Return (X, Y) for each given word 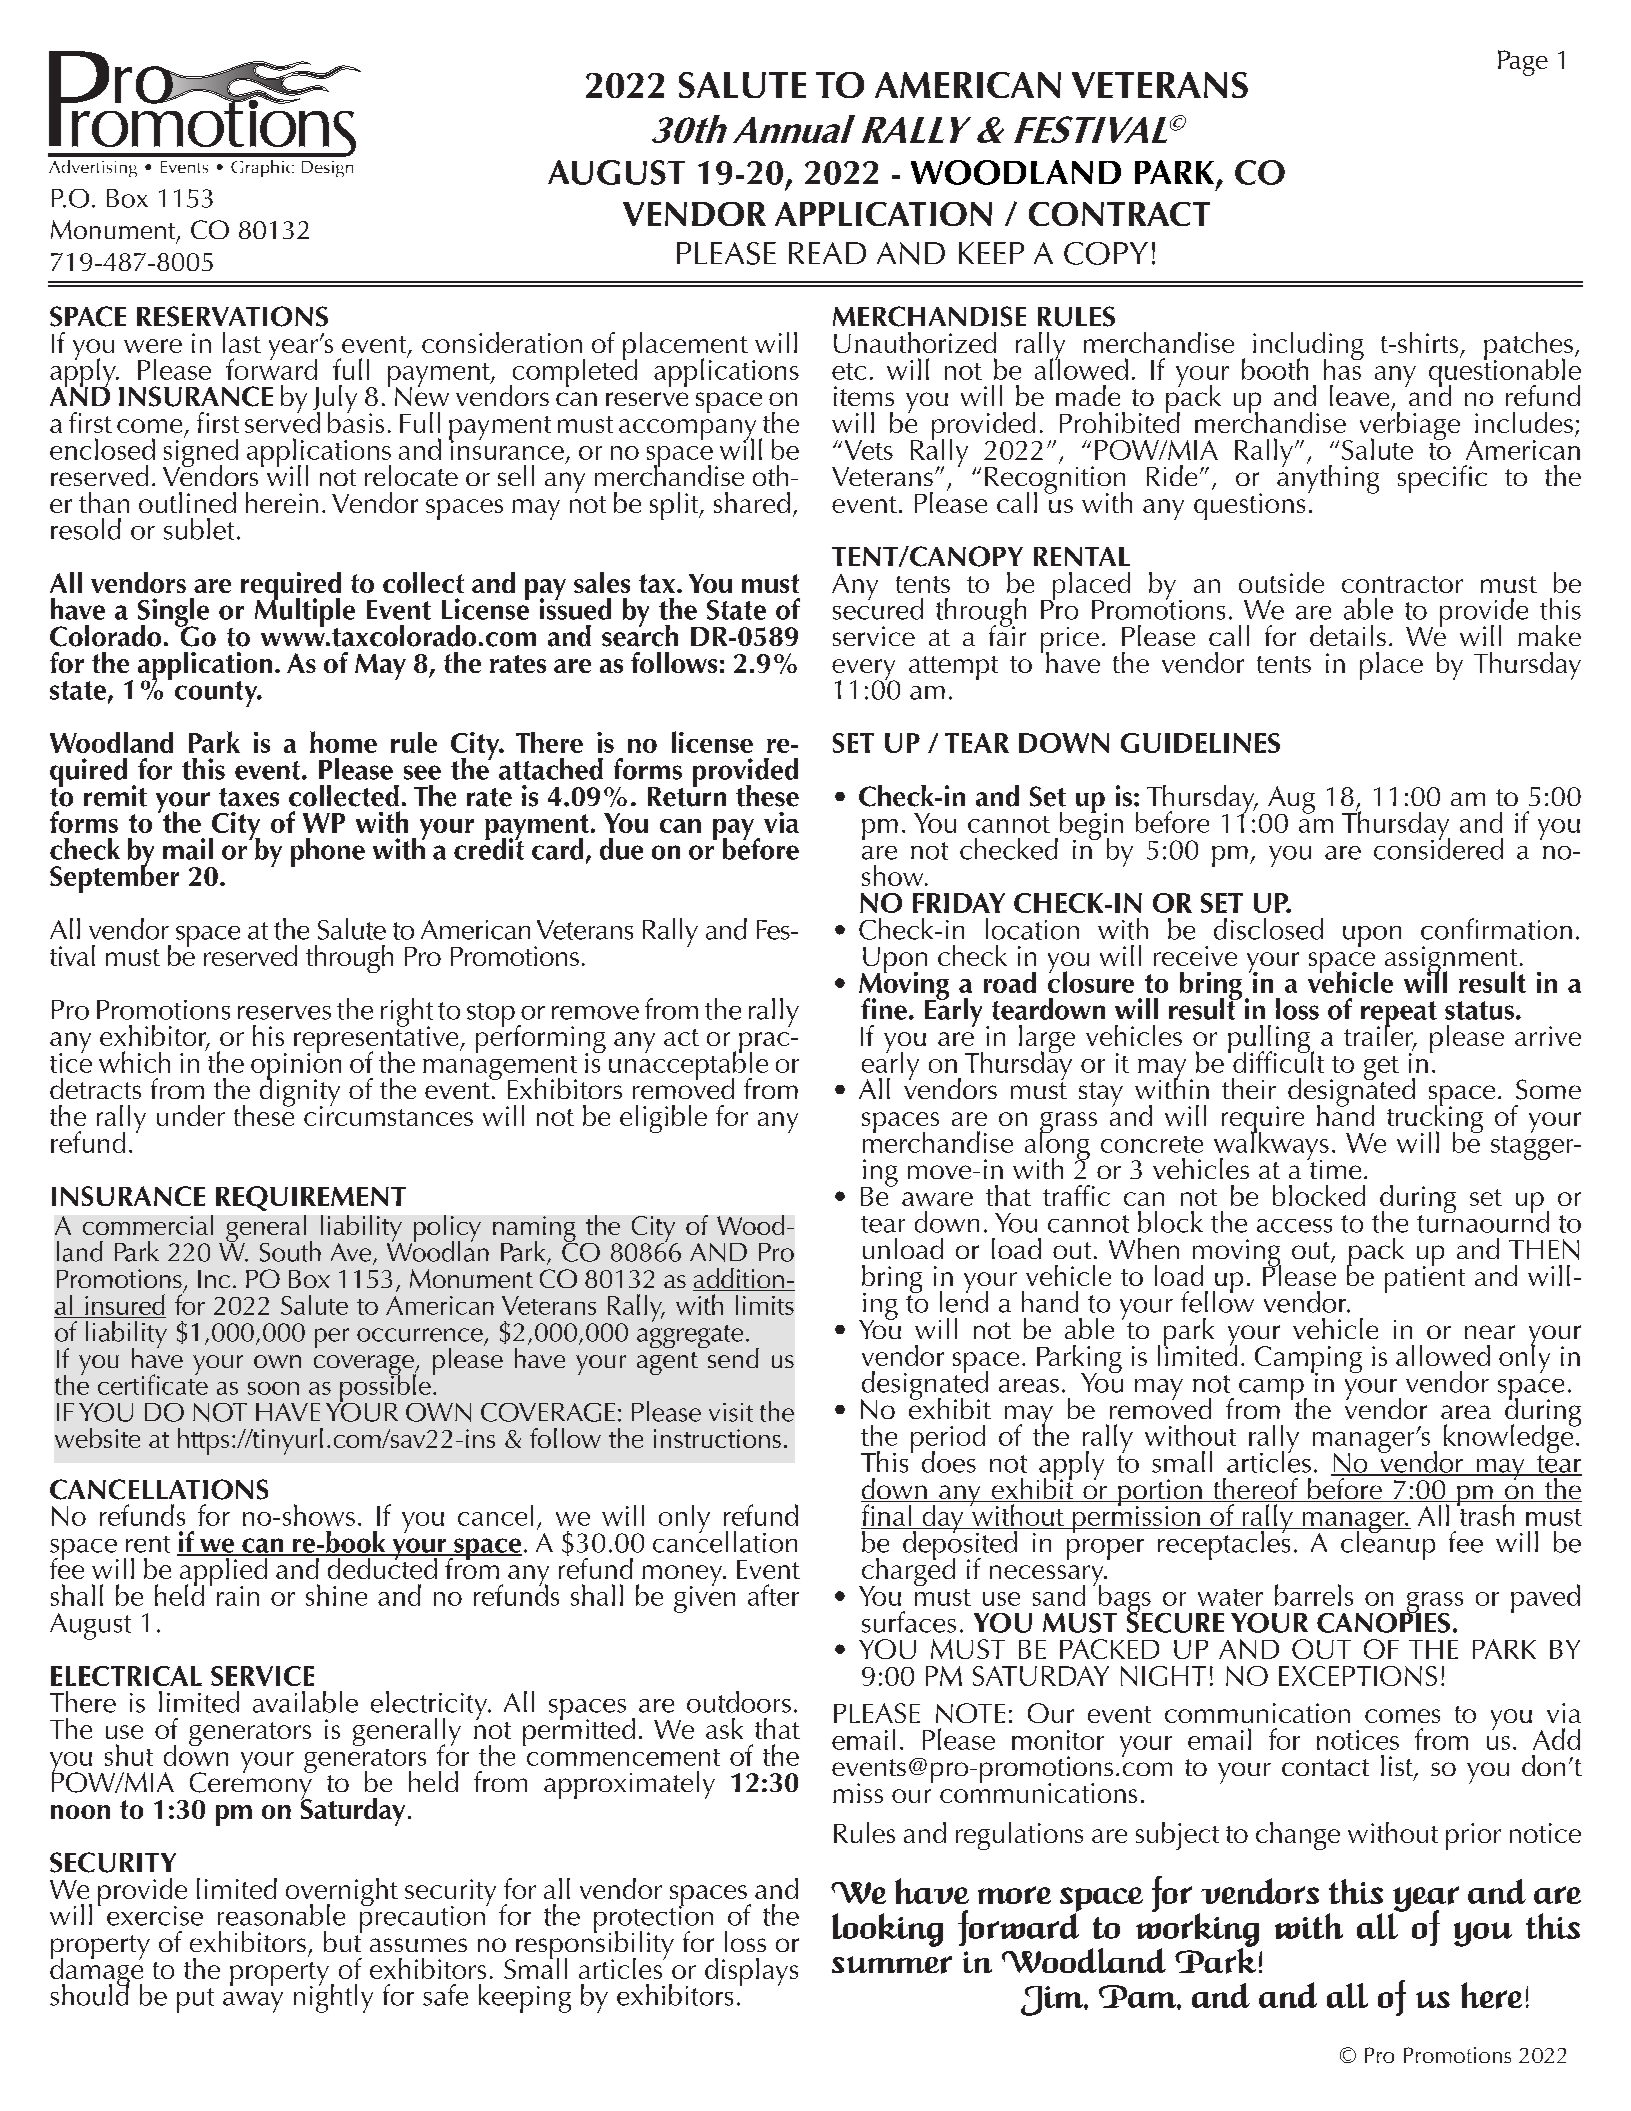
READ (827, 253)
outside (1281, 582)
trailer (1379, 1035)
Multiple (305, 612)
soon (273, 1388)
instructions (717, 1438)
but (343, 1940)
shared (752, 502)
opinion (296, 1066)
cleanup (1388, 1544)
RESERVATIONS (232, 316)
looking (887, 1930)
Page (1523, 63)
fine (884, 1009)
